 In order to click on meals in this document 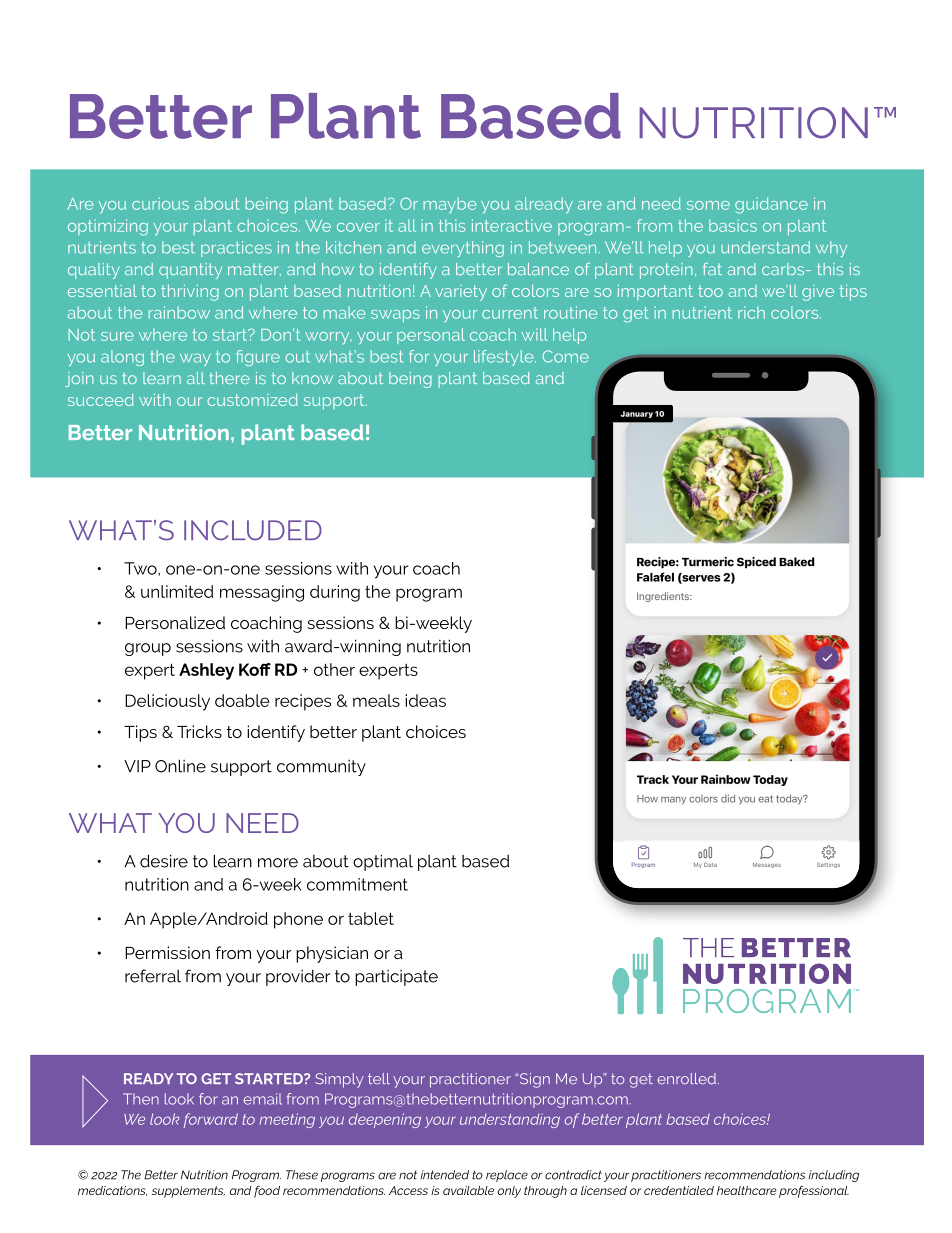, I will do `click(376, 700)`.
